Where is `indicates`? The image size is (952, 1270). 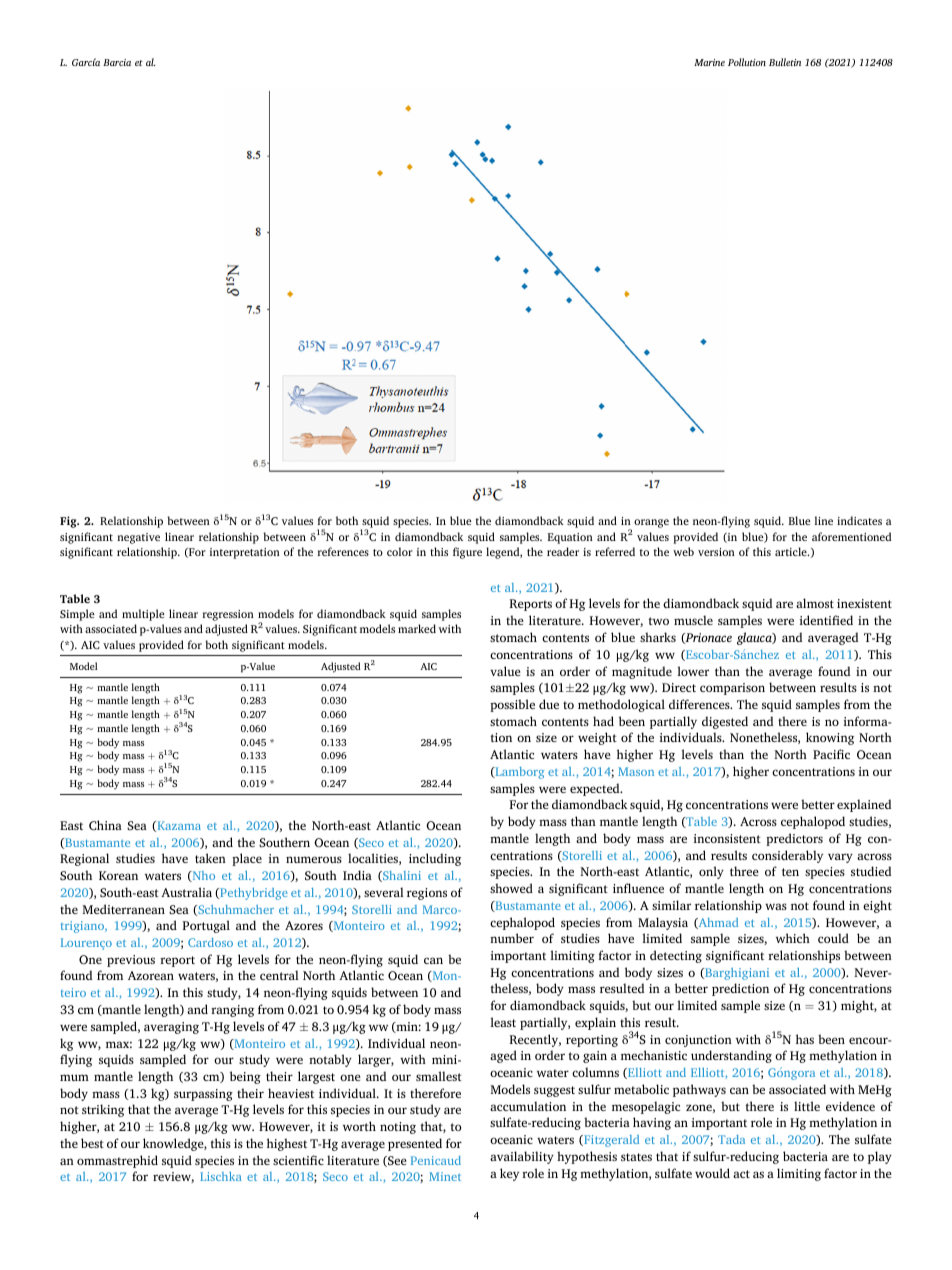 indicates is located at coordinates (859, 520).
